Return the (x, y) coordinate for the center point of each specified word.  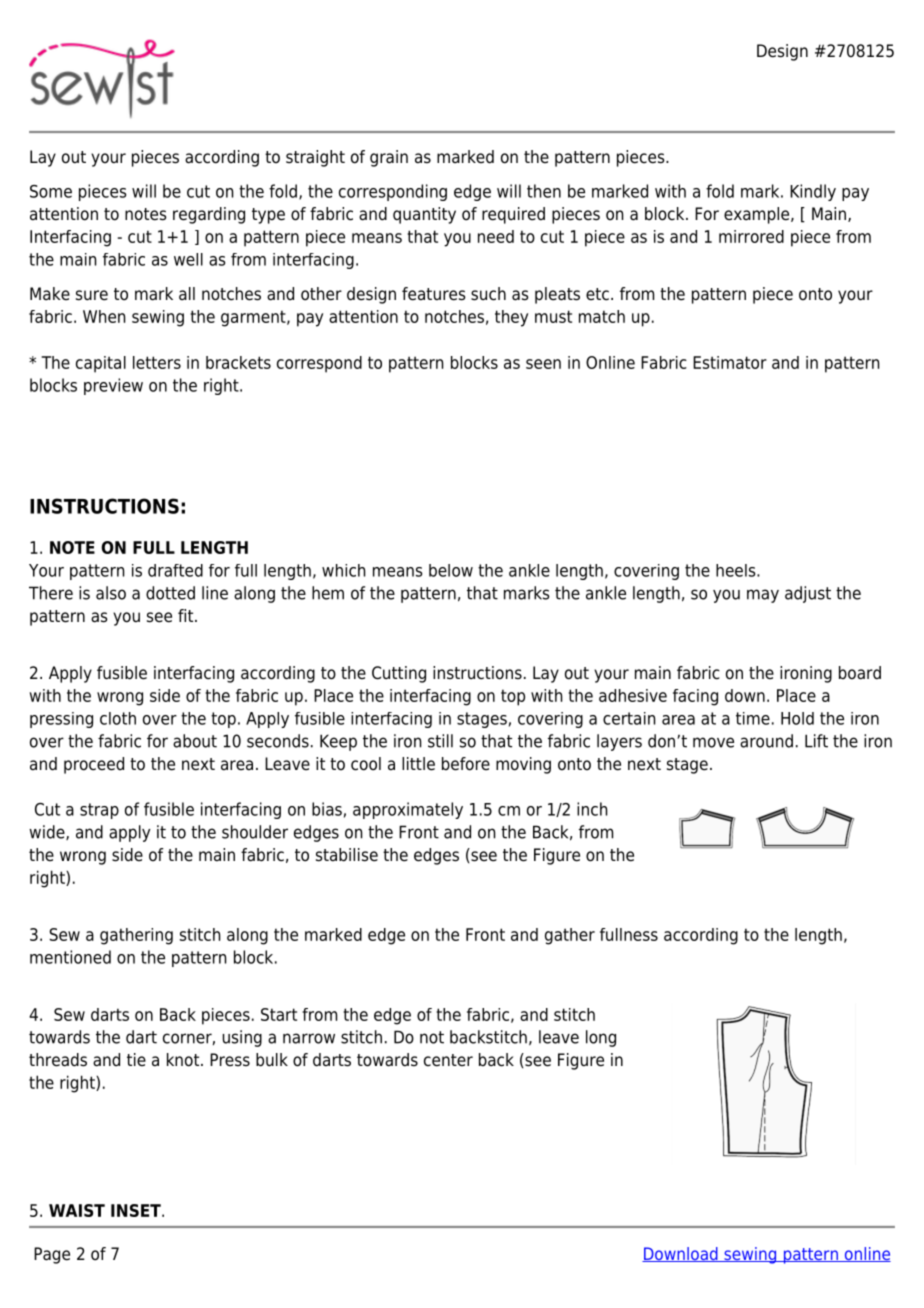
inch (592, 809)
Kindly (813, 192)
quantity (424, 215)
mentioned (70, 957)
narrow (309, 1038)
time (753, 718)
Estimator (730, 362)
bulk (272, 1060)
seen (543, 364)
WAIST (77, 1210)
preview (113, 386)
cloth (118, 718)
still (440, 741)
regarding (209, 215)
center (448, 1060)
